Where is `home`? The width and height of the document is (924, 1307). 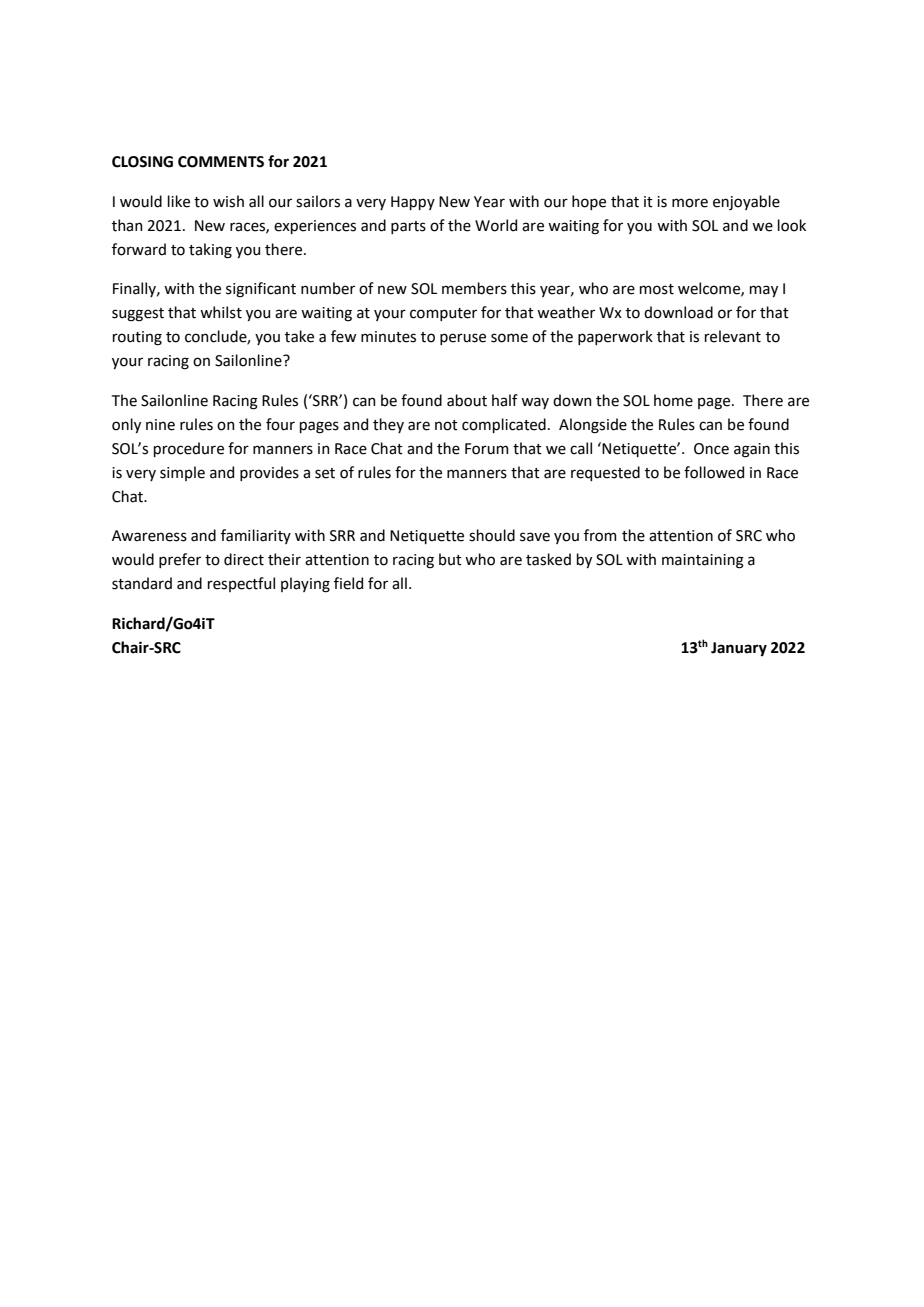 home is located at coordinates (673, 400).
